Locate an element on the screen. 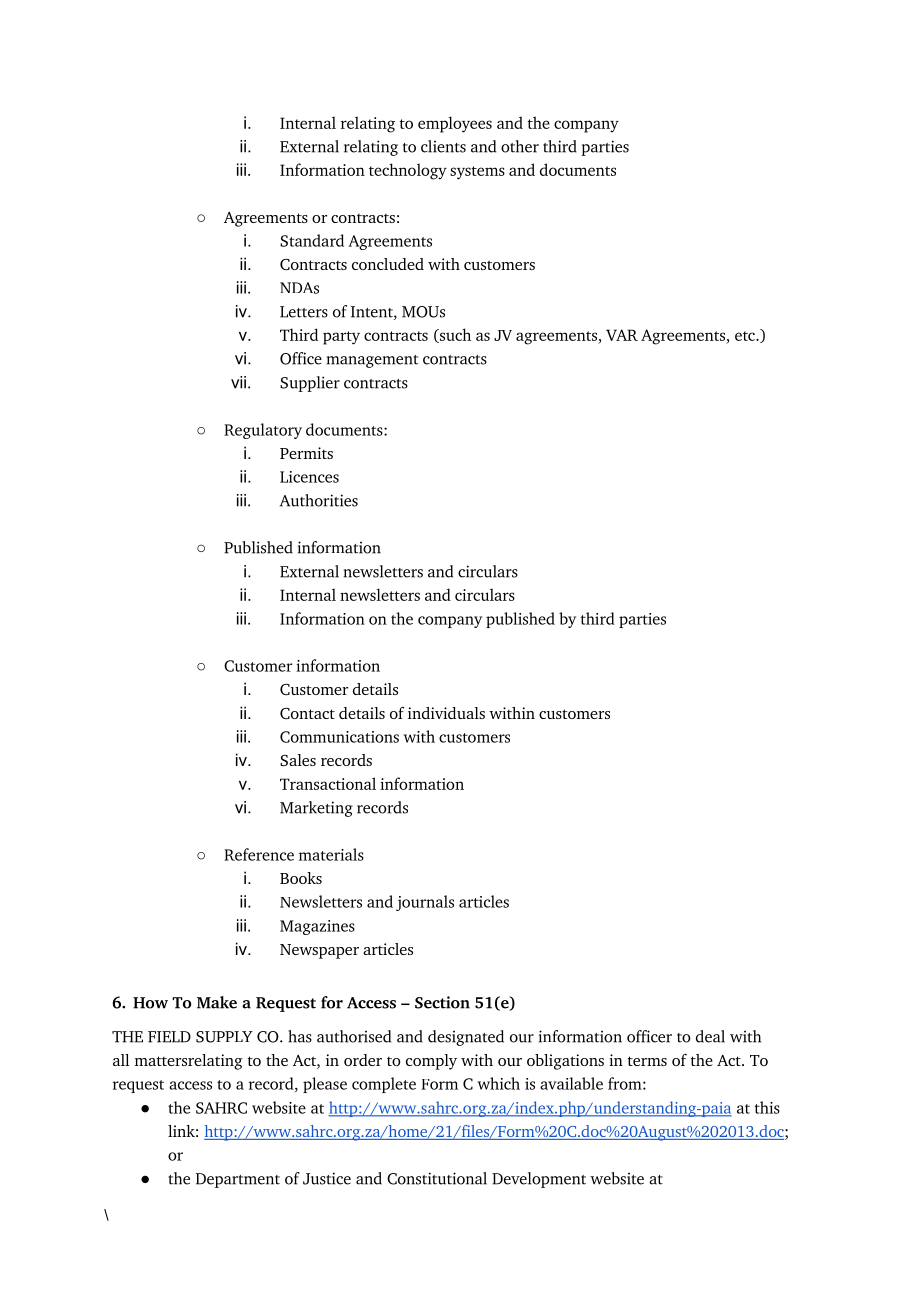 This screenshot has width=924, height=1308. this is located at coordinates (767, 1107).
